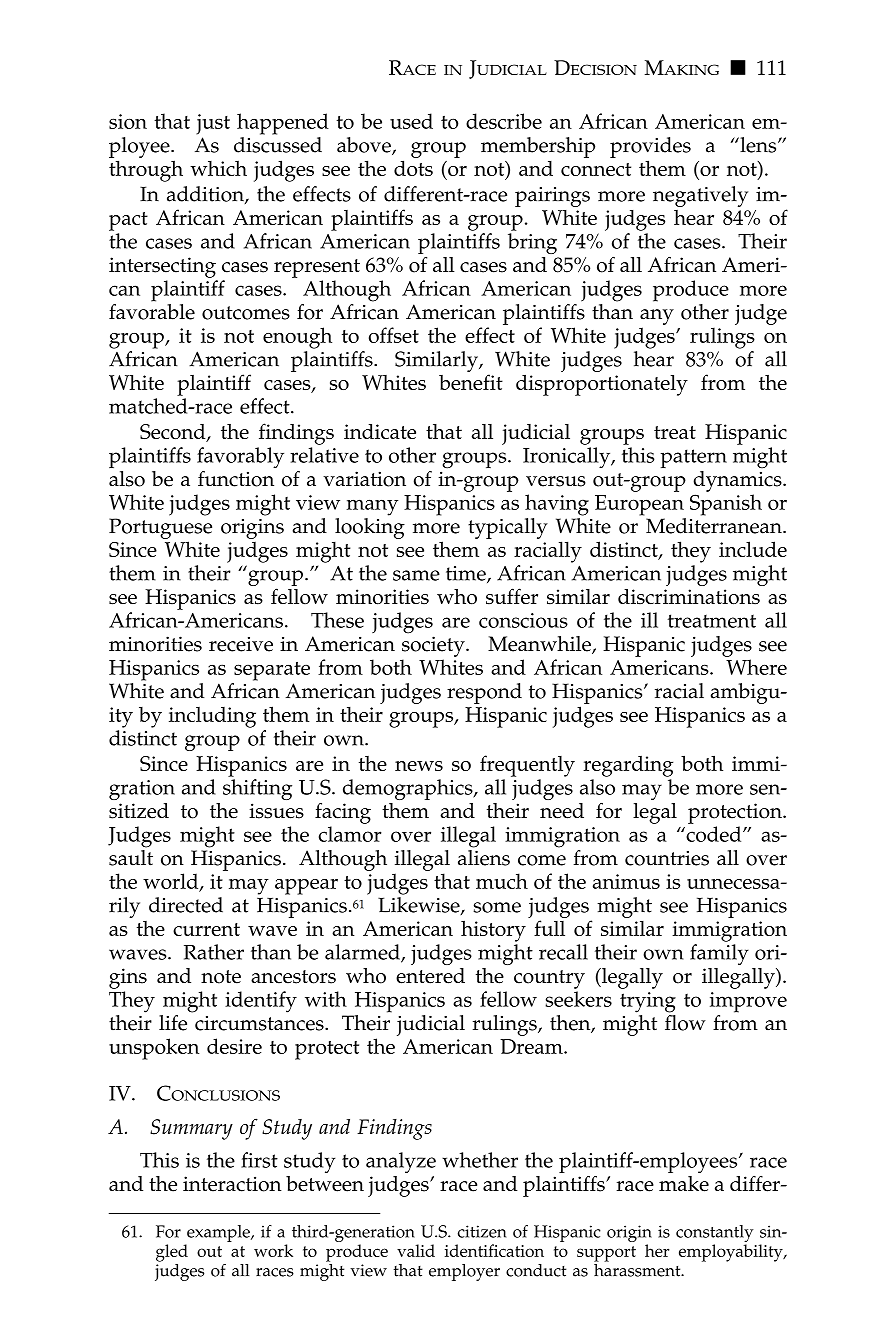 Image resolution: width=896 pixels, height=1327 pixels. I want to click on citizen, so click(482, 1231).
